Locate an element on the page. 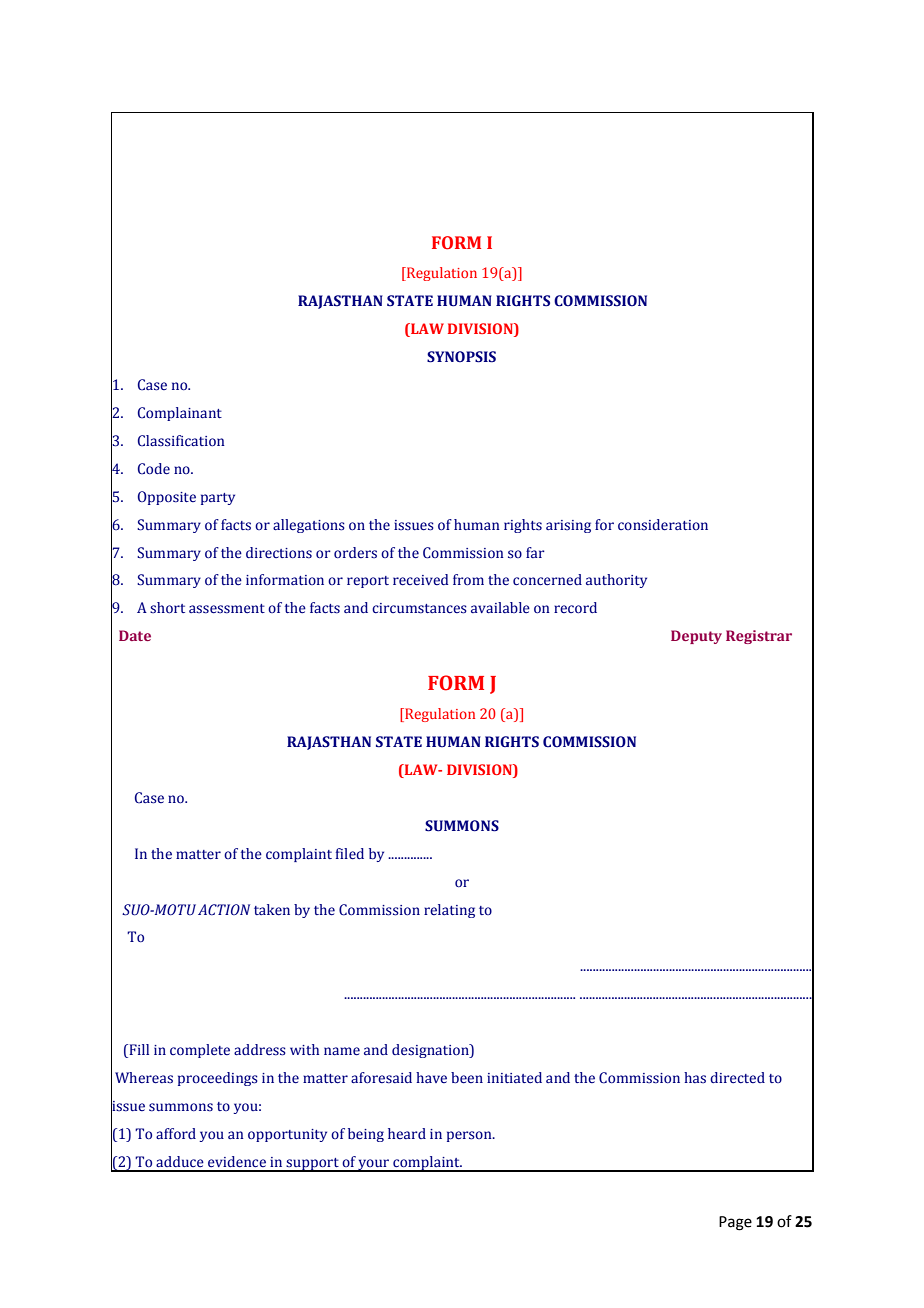  consideration is located at coordinates (663, 525).
